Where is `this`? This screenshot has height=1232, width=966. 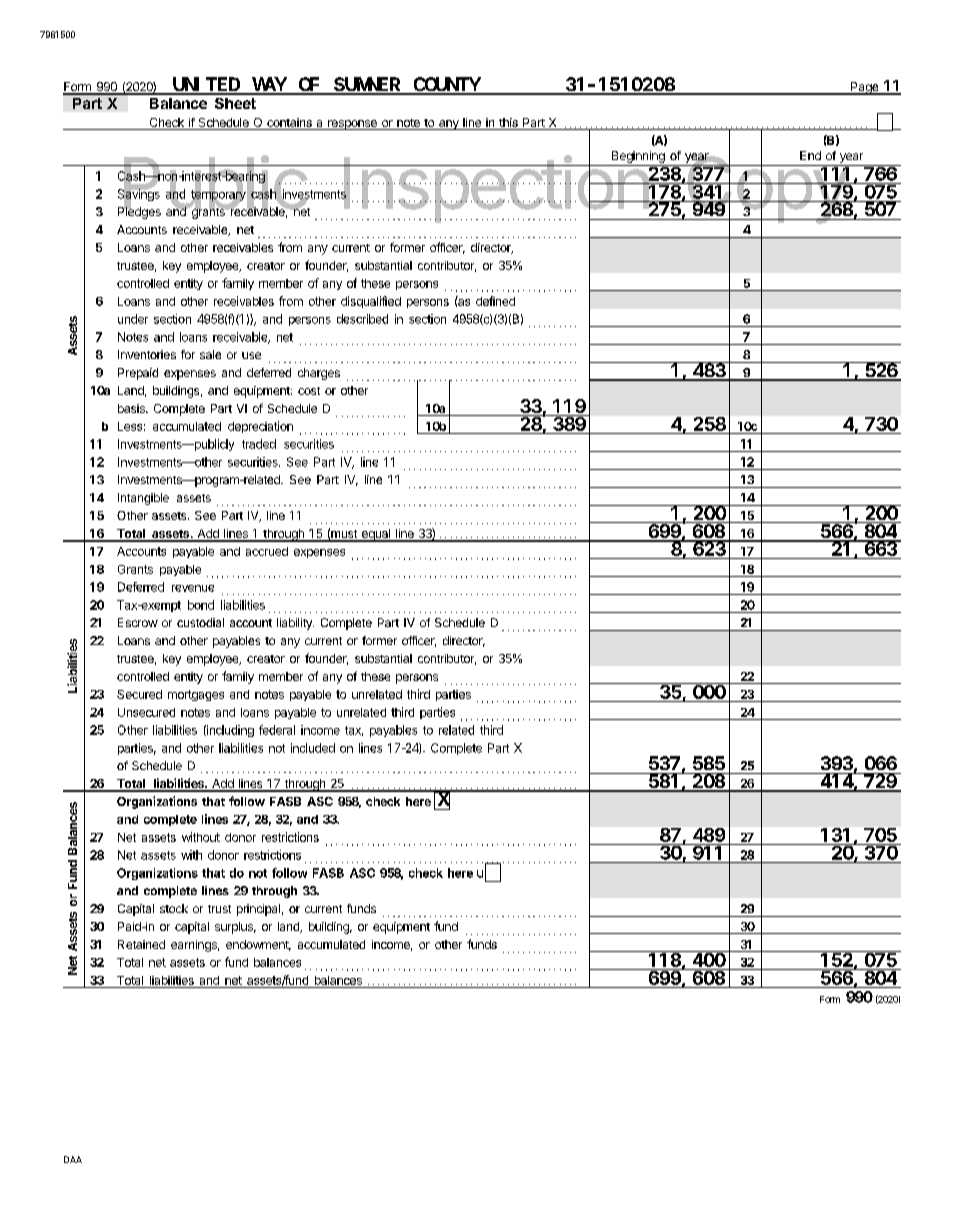 this is located at coordinates (508, 124).
